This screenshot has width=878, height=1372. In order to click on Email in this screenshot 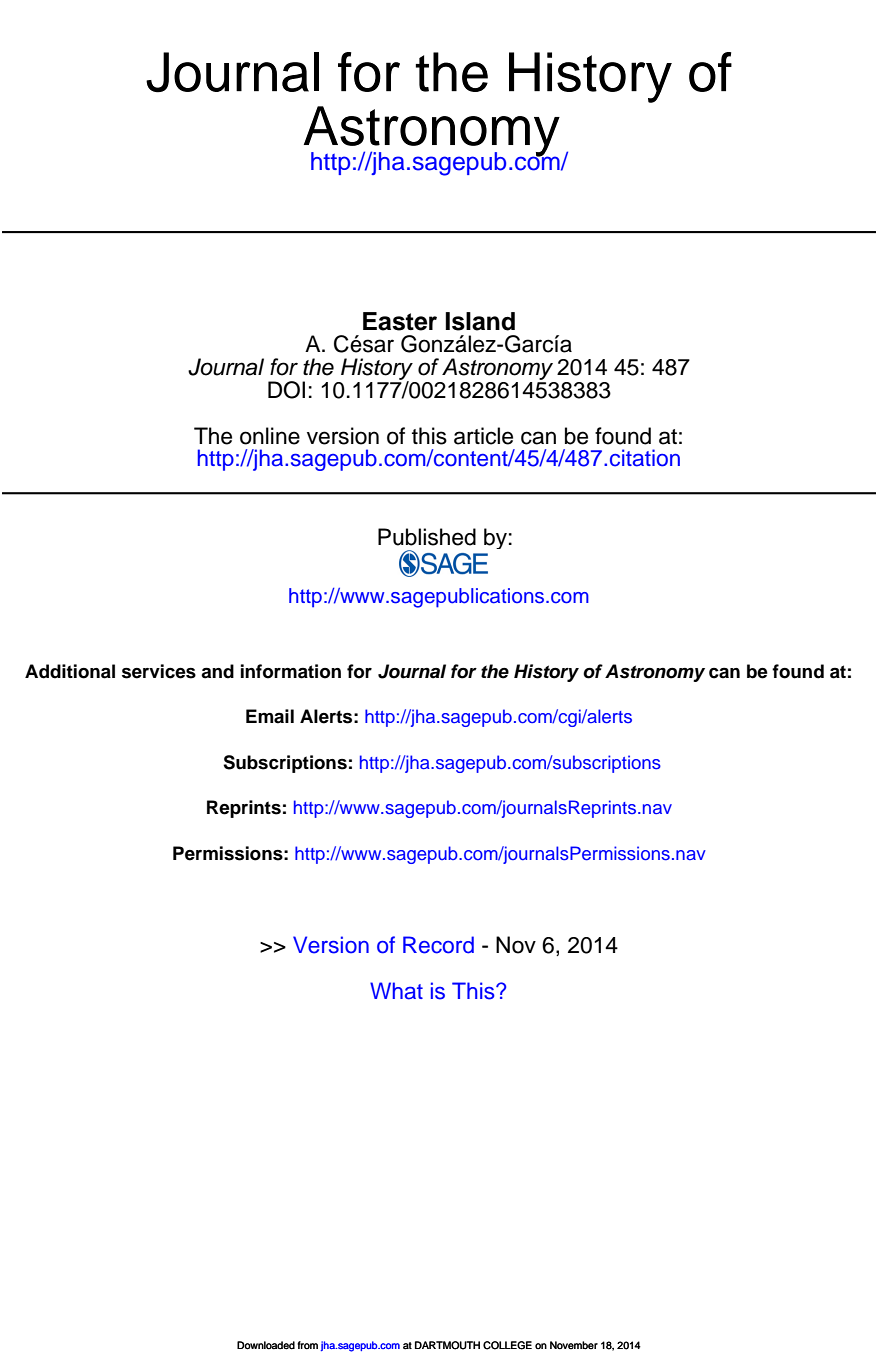, I will do `click(270, 716)`.
